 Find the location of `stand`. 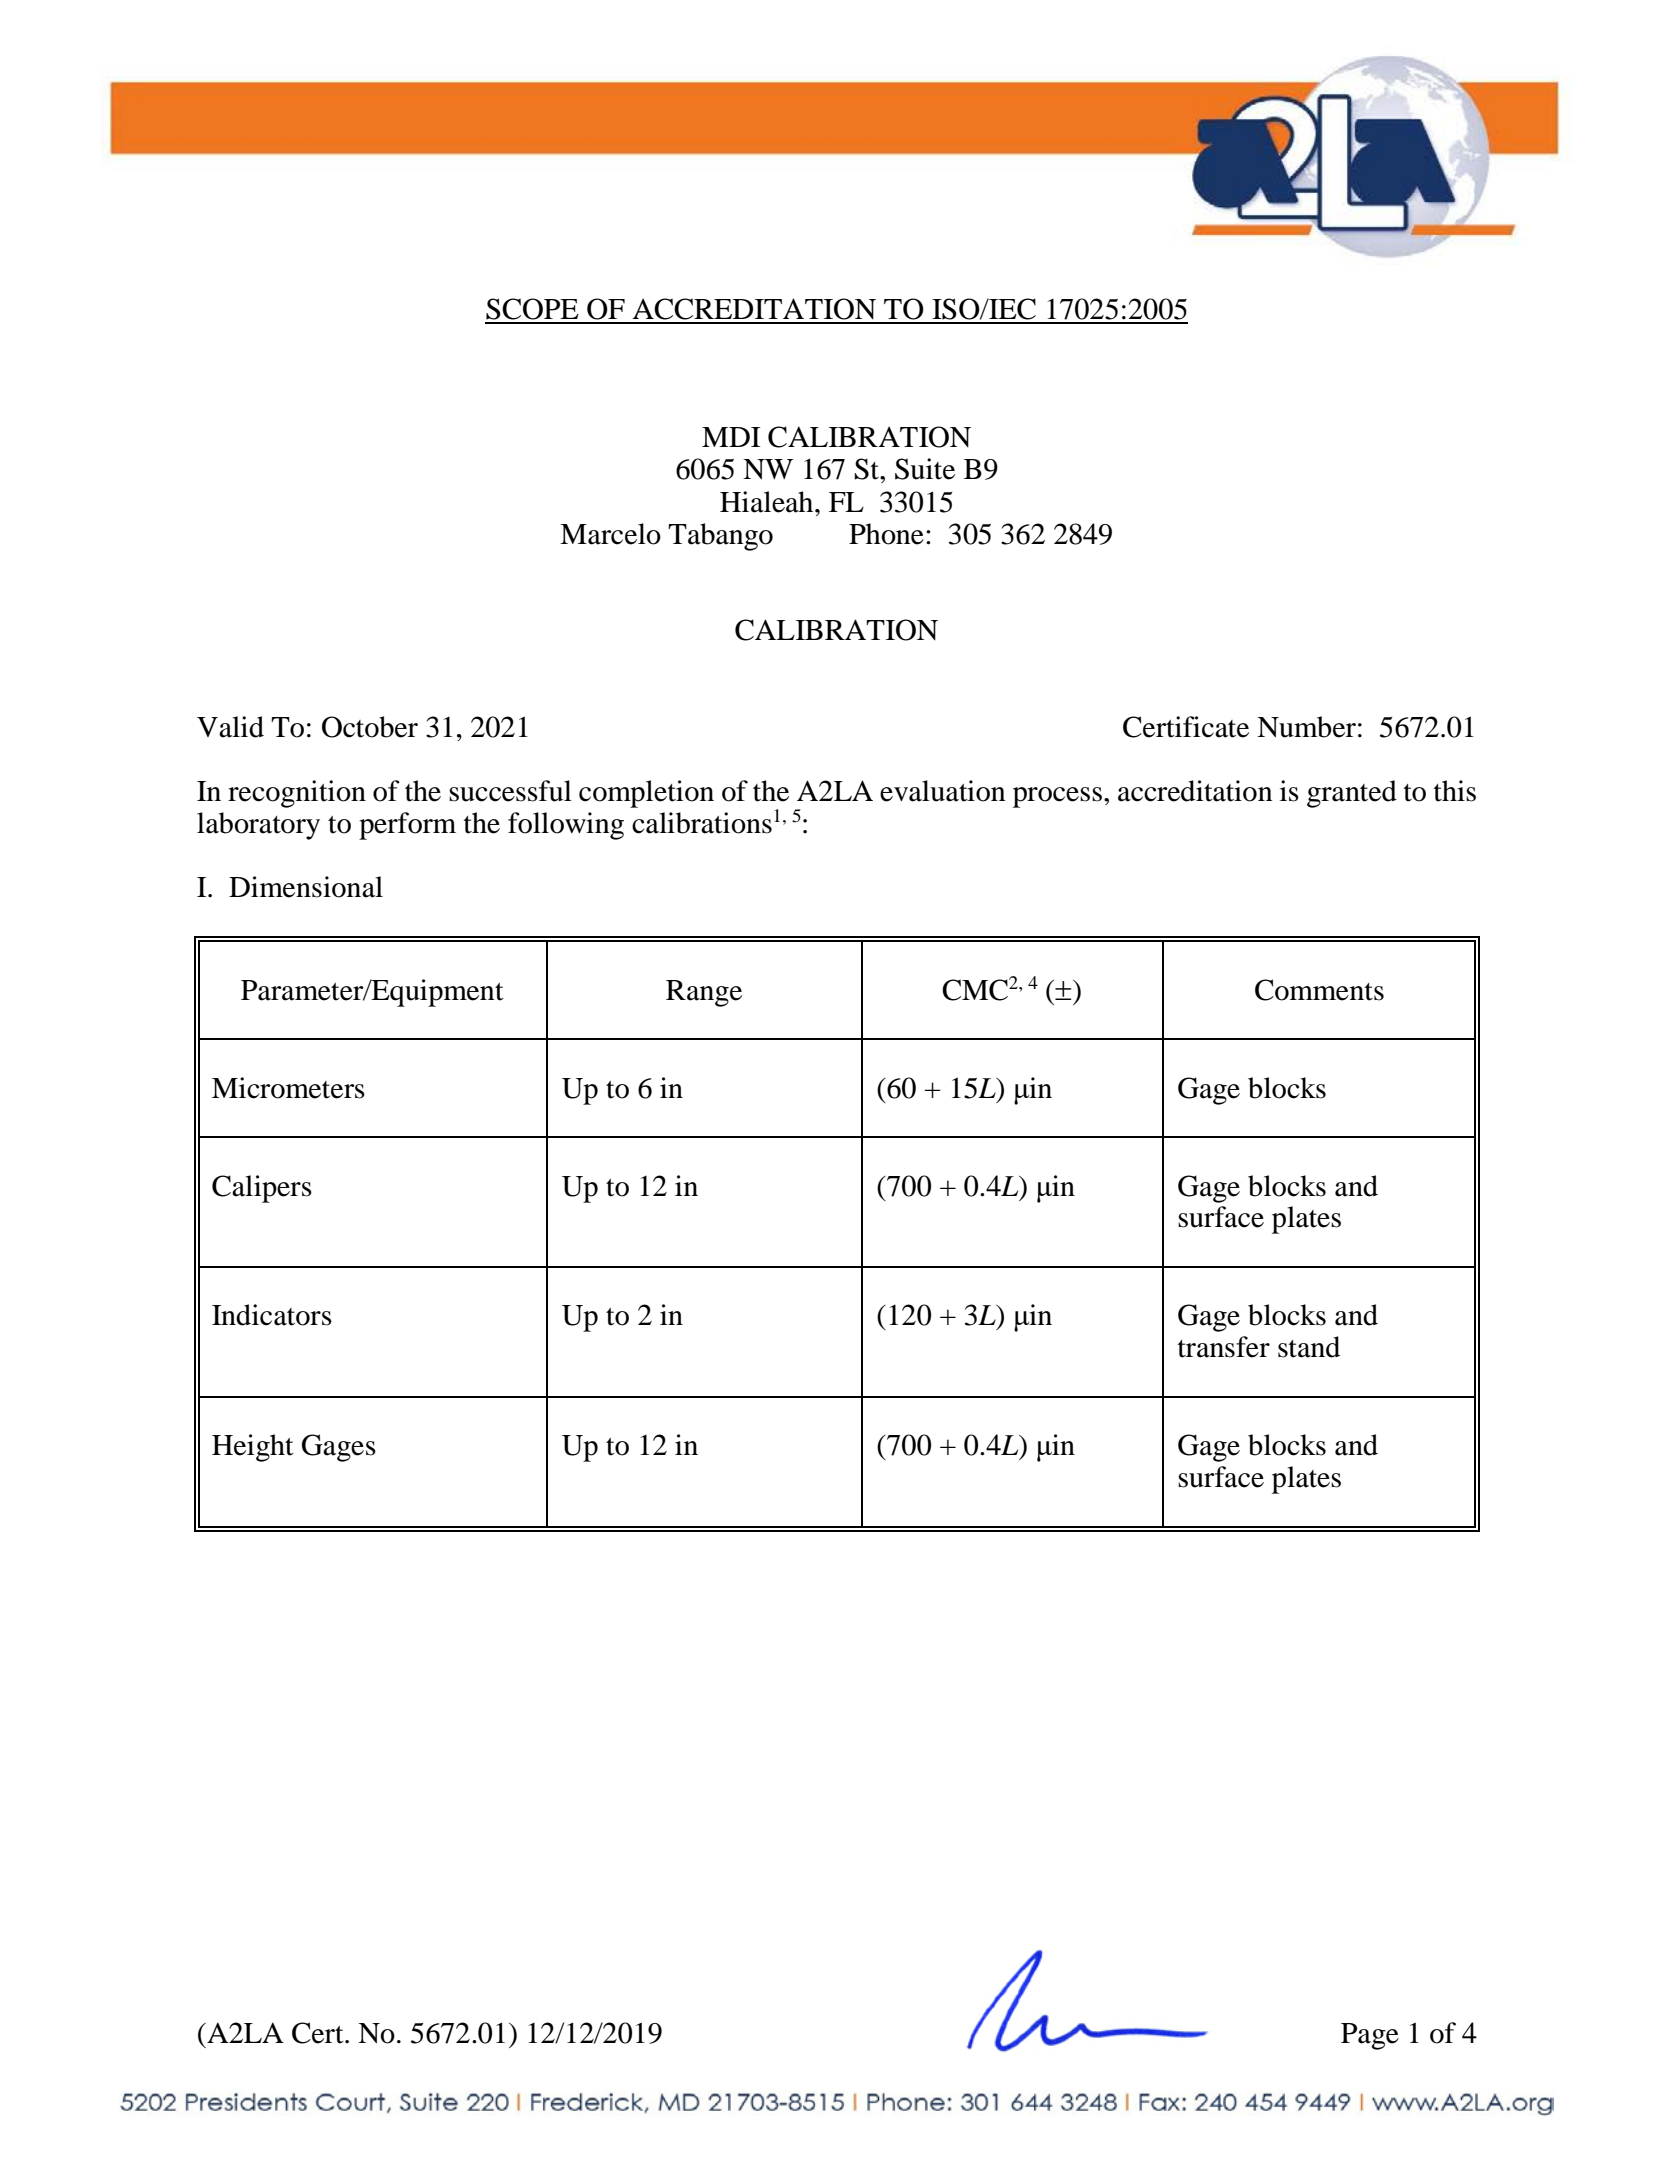

stand is located at coordinates (1309, 1347).
